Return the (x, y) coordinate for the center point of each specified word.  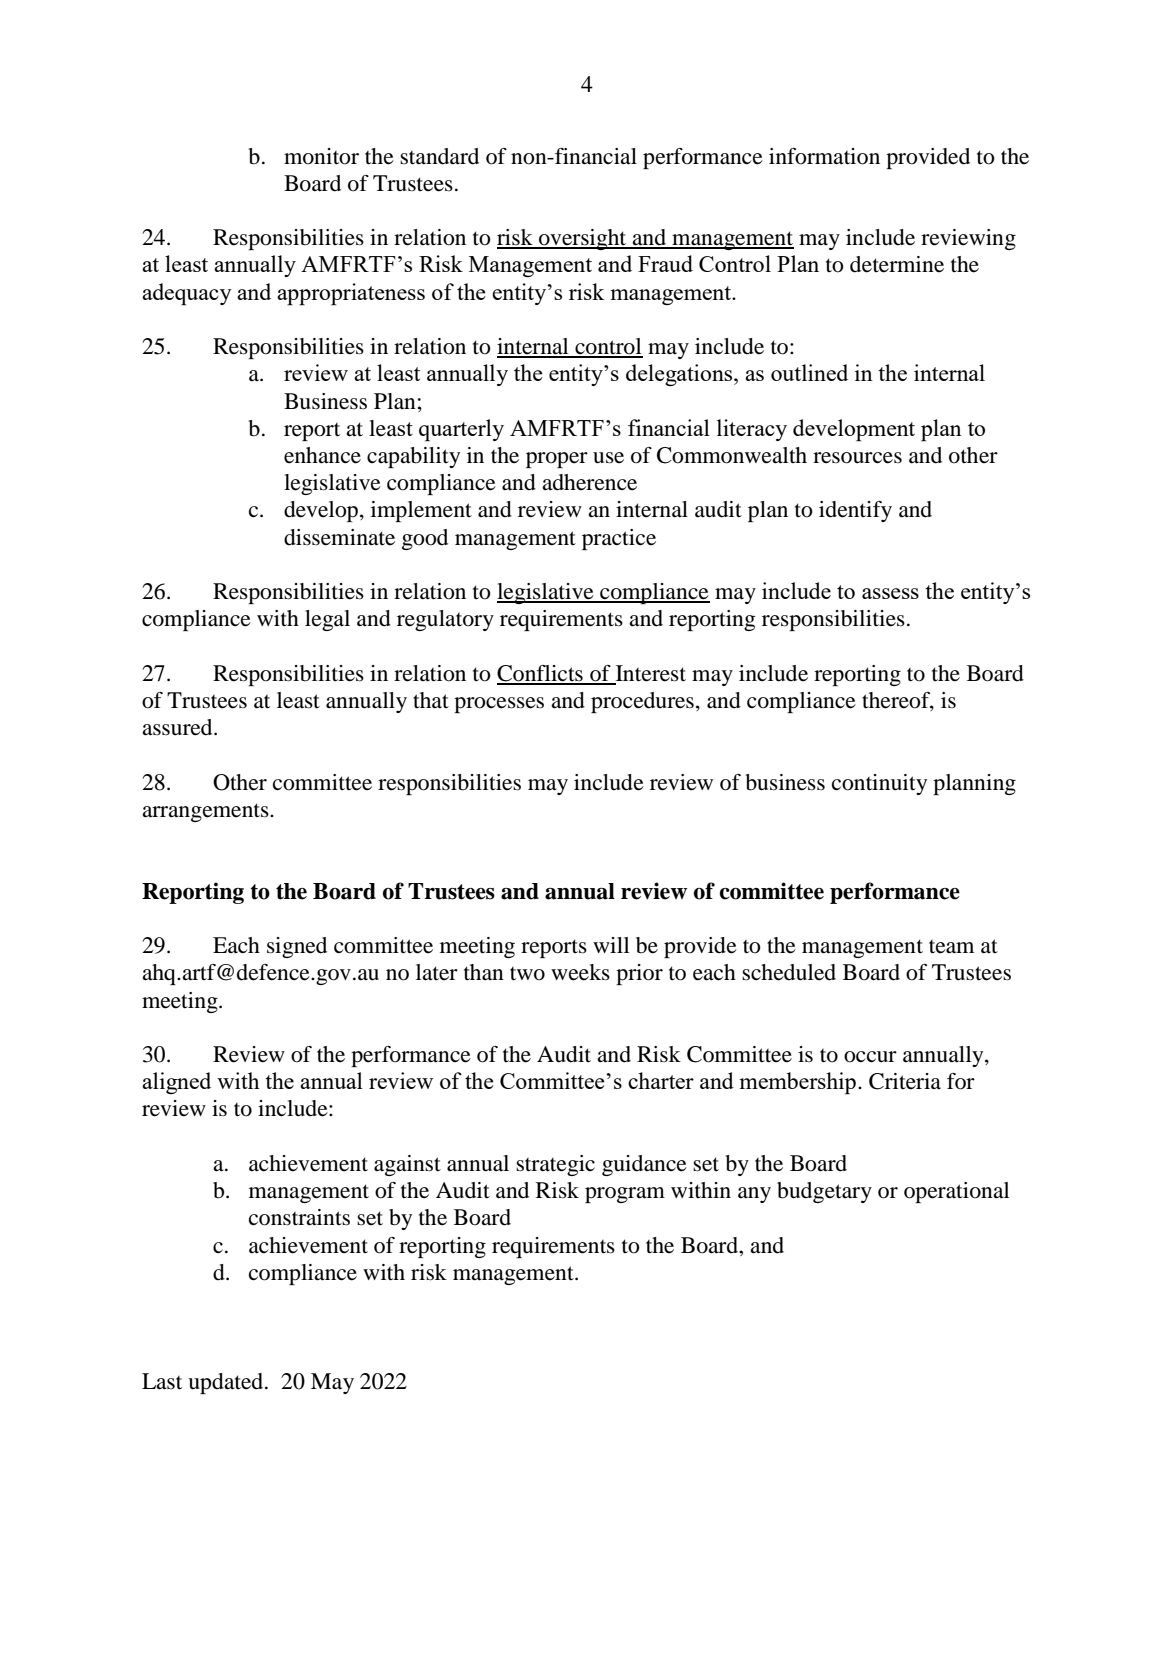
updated (227, 1383)
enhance (322, 455)
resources (857, 458)
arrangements (206, 812)
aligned (176, 1083)
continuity (879, 784)
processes (499, 705)
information (824, 156)
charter (661, 1080)
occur (870, 1057)
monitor (321, 156)
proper (557, 460)
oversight (583, 239)
